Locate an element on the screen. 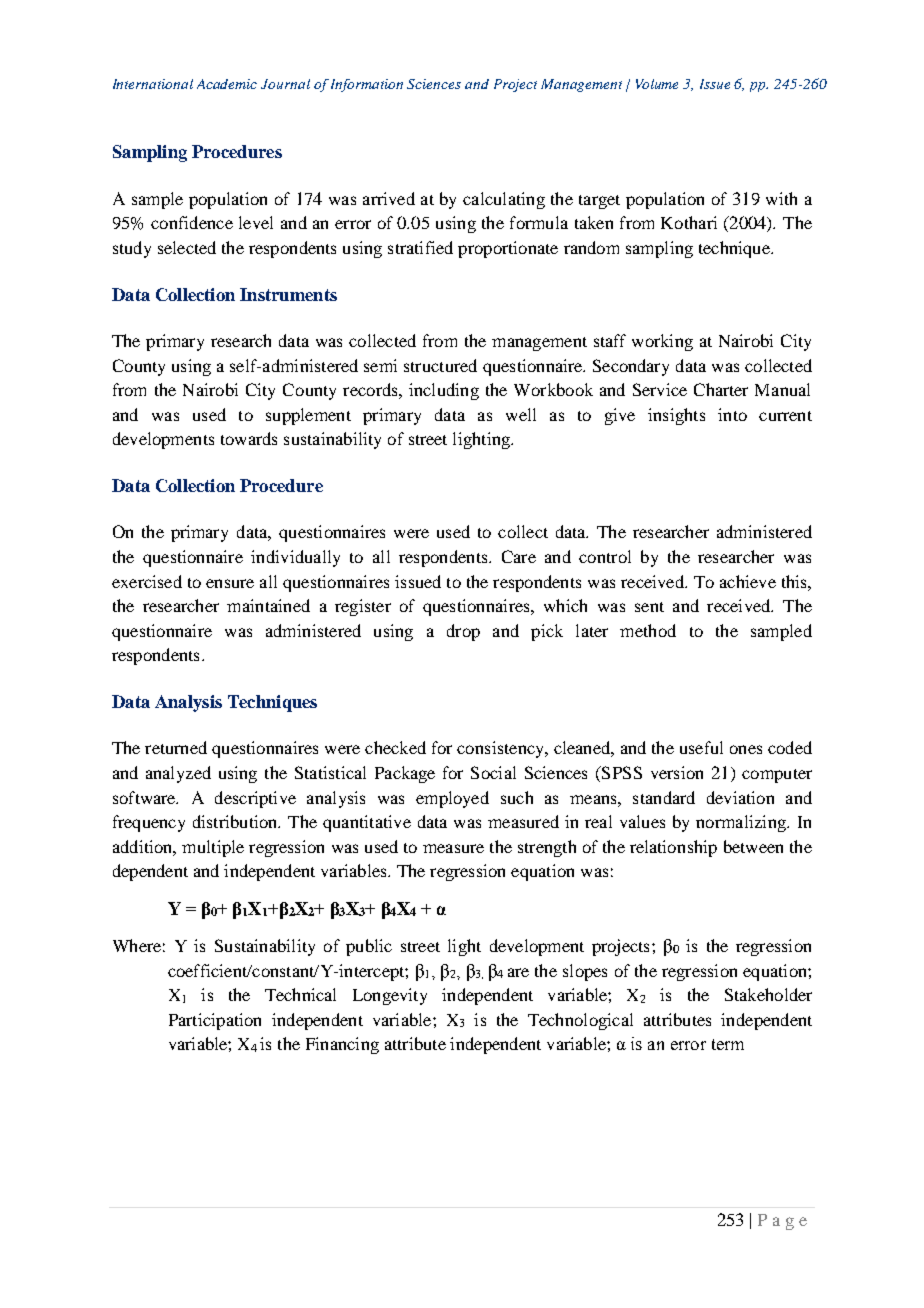 The width and height of the screenshot is (924, 1308). into is located at coordinates (732, 414).
